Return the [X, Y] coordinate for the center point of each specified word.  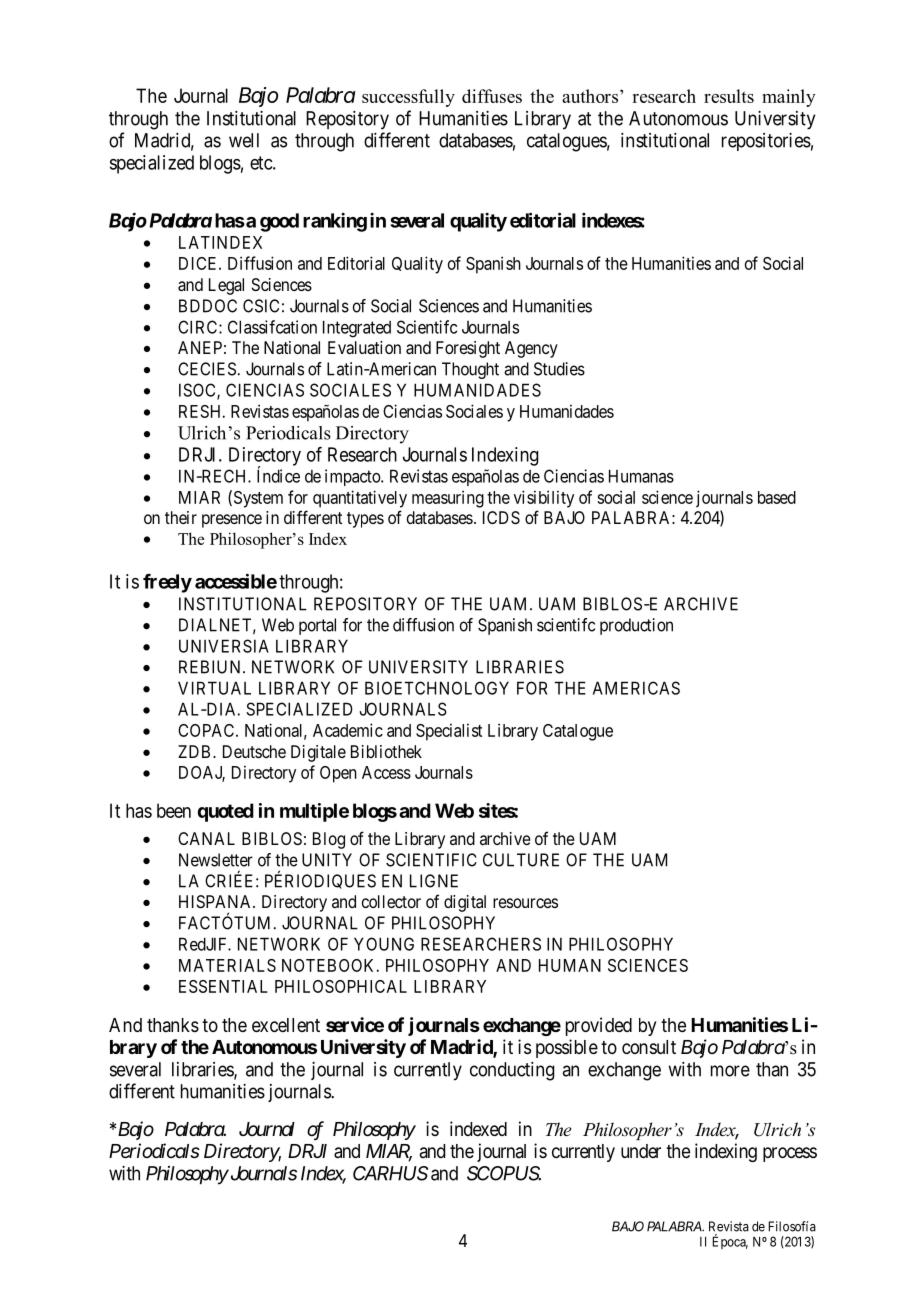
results [729, 96]
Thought [470, 370]
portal [317, 626]
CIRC [199, 327]
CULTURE [521, 860]
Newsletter [216, 860]
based [777, 497]
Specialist [449, 732]
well [244, 140]
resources [525, 903]
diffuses [492, 96]
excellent [286, 1025]
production [636, 626]
